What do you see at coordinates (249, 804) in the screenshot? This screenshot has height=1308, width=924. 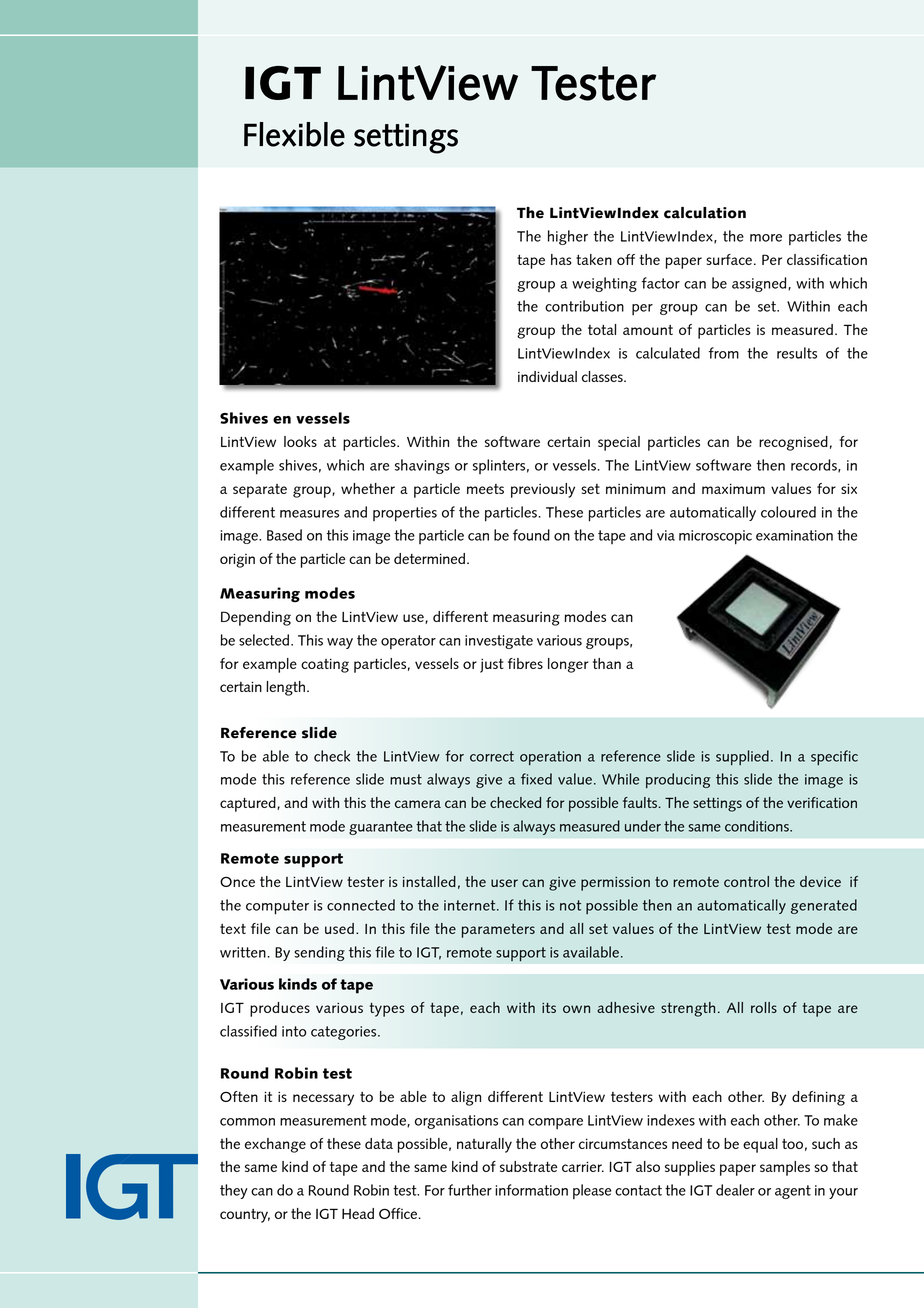 I see `captured` at bounding box center [249, 804].
